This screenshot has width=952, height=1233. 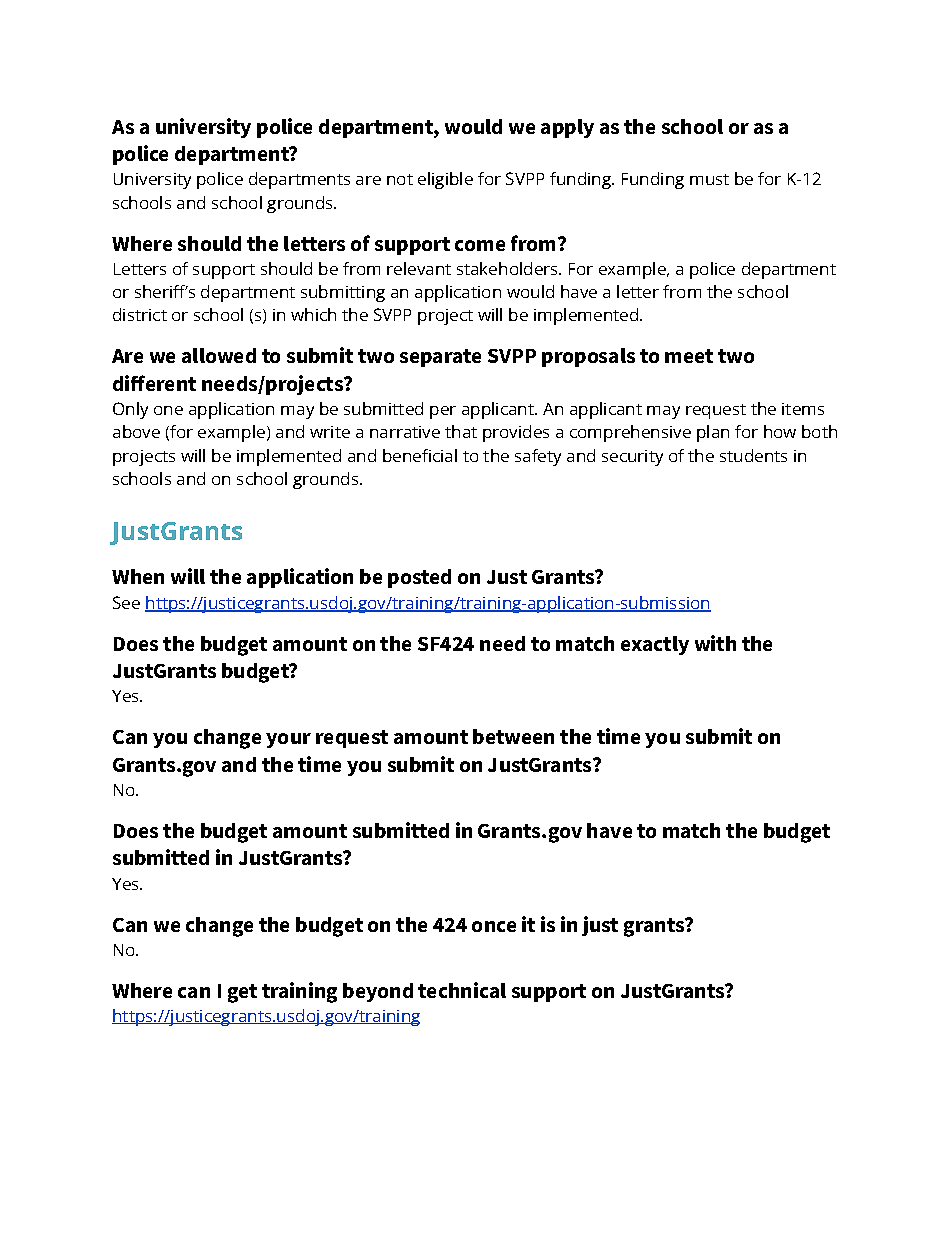 I want to click on above, so click(x=136, y=431).
